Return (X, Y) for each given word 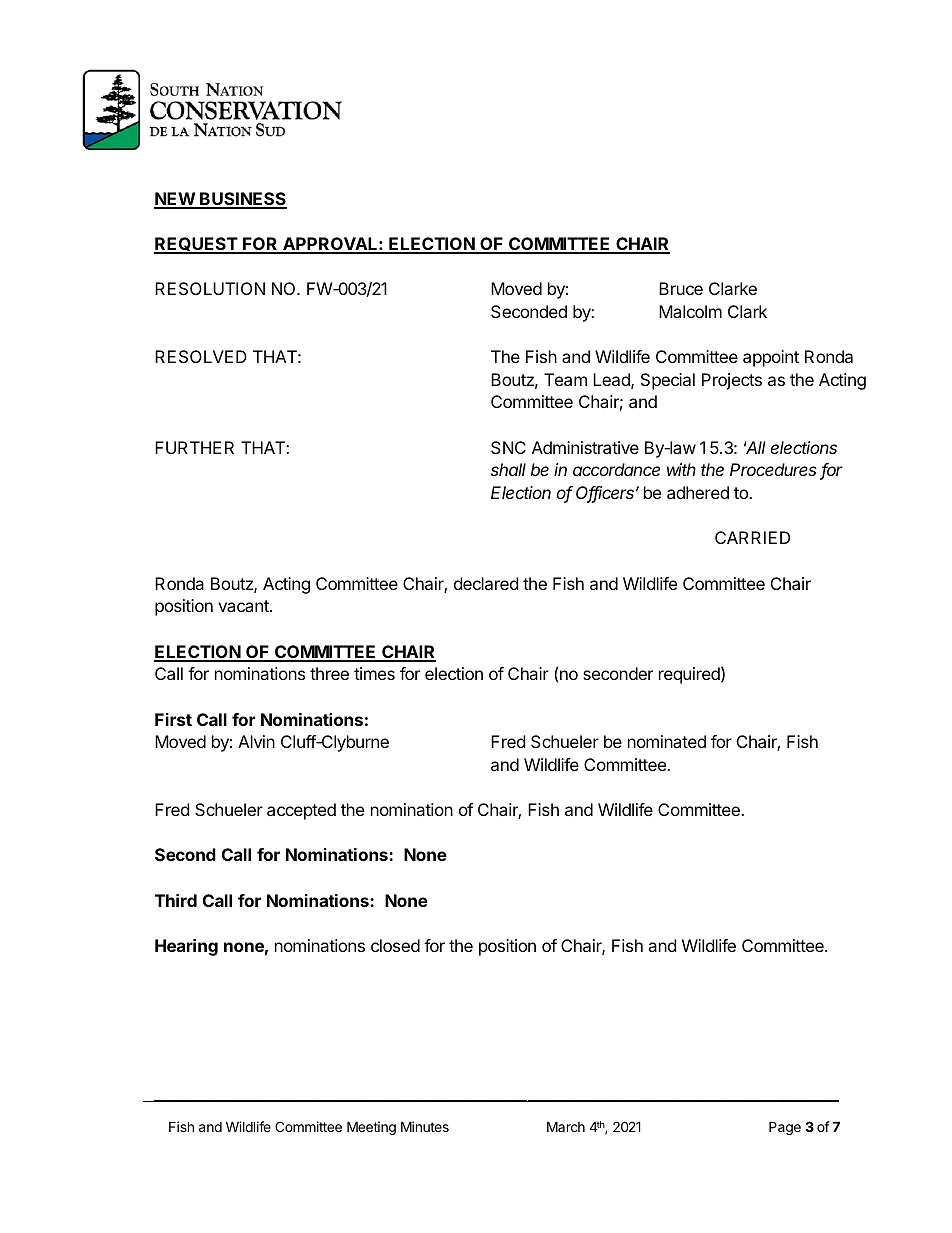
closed (395, 945)
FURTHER (194, 447)
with (681, 469)
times (374, 673)
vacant (244, 606)
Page (785, 1128)
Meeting (371, 1128)
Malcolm (690, 311)
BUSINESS (242, 200)
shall (508, 469)
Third (176, 900)
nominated (667, 741)
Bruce (681, 288)
